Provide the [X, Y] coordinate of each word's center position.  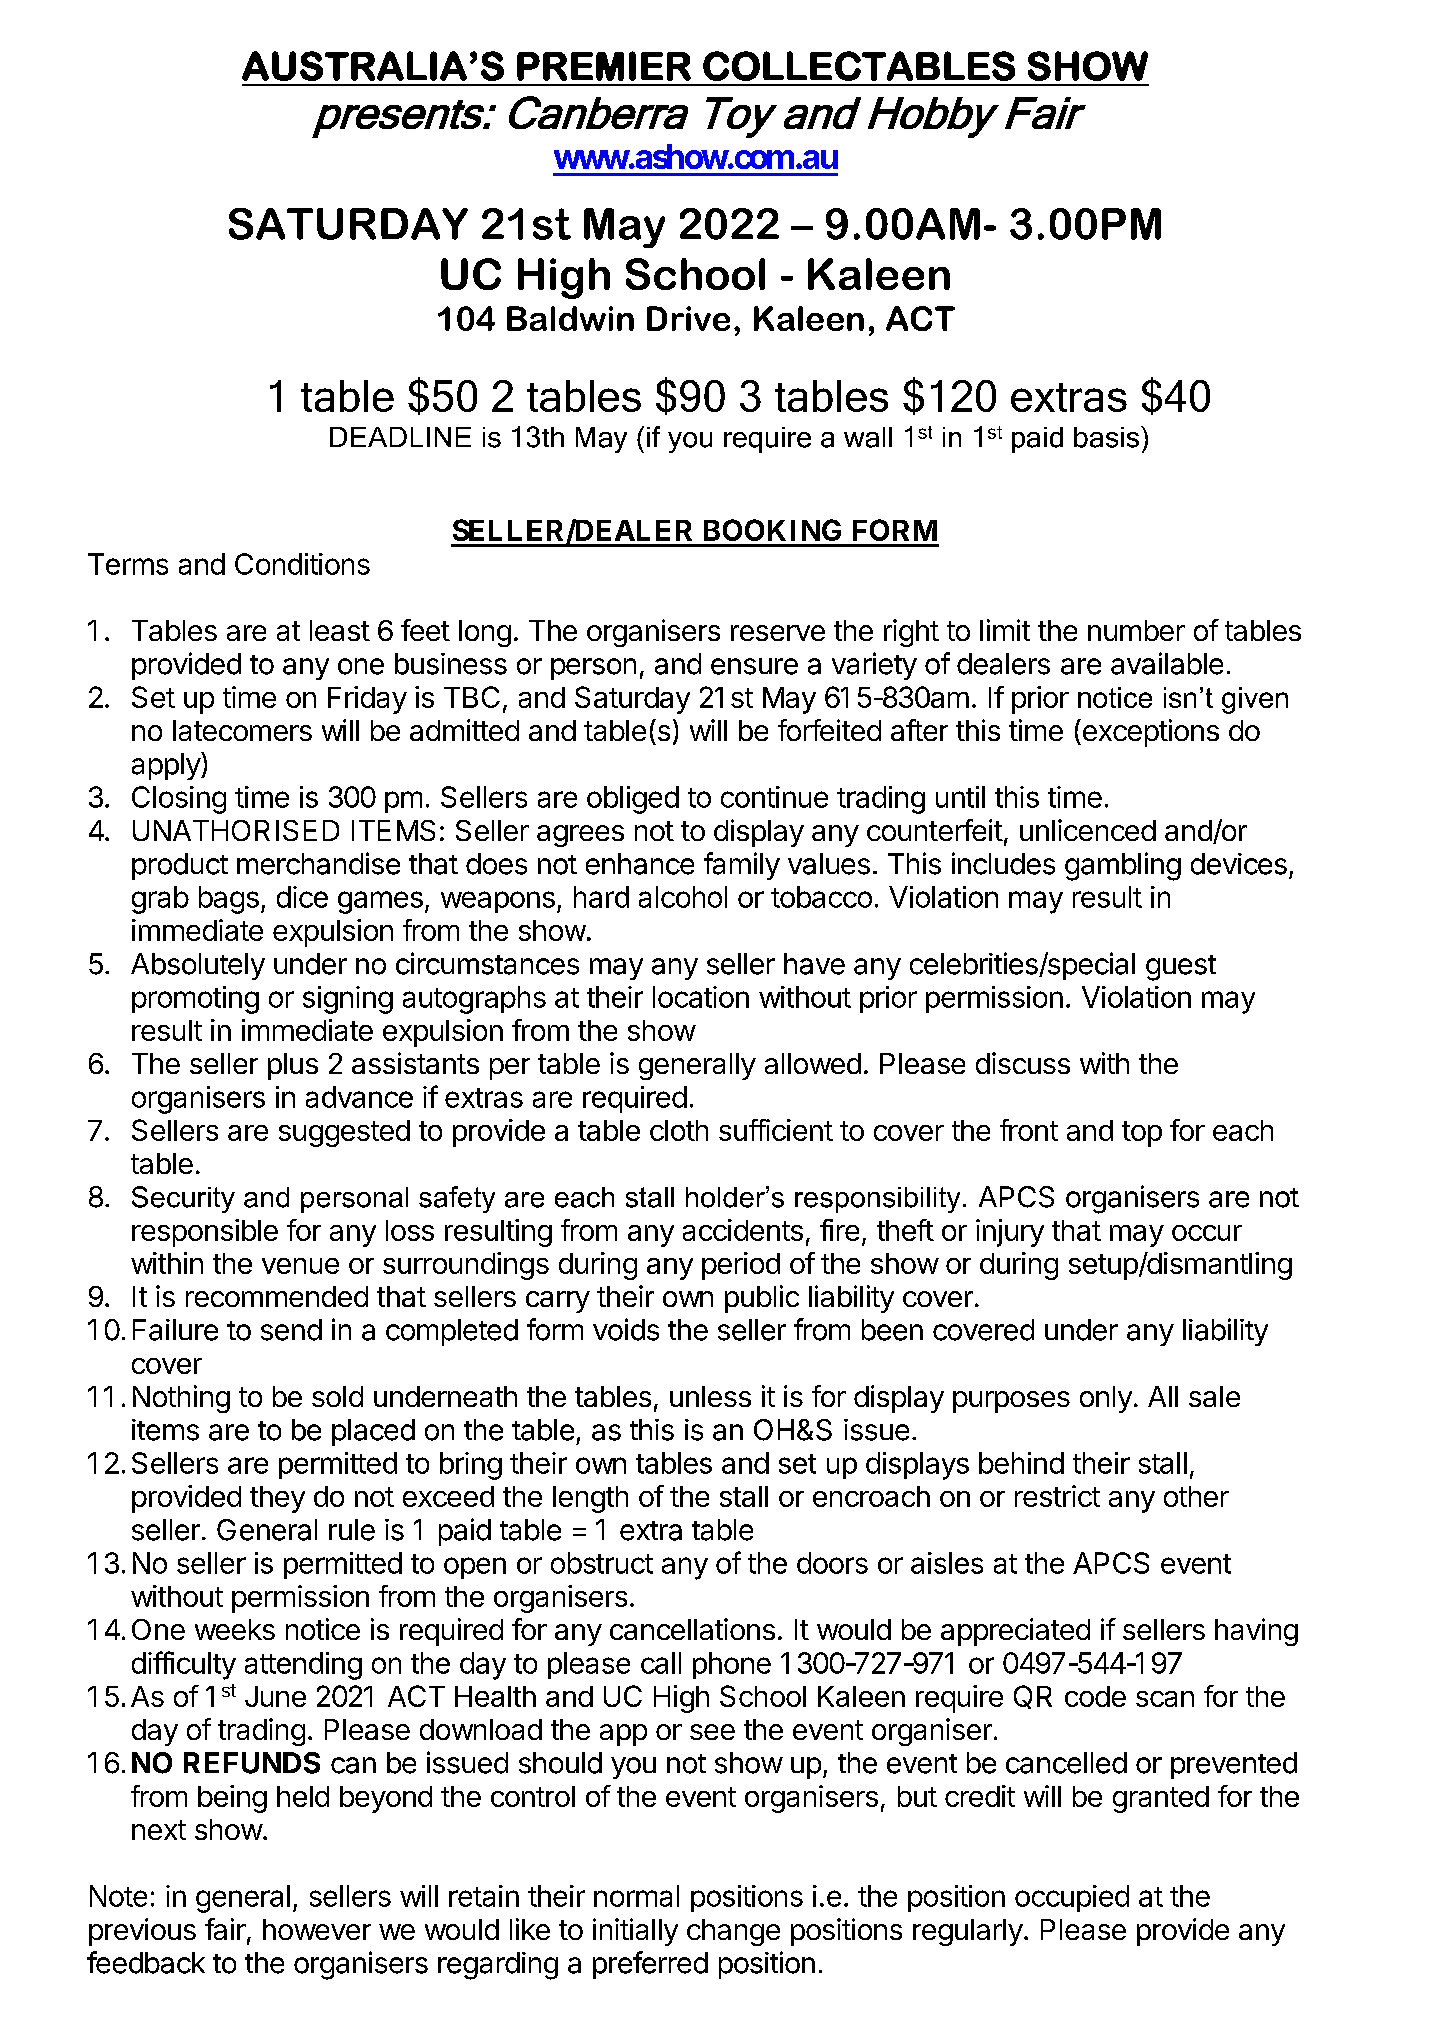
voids [626, 1329]
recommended [277, 1296]
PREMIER [604, 66]
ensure [754, 666]
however [317, 1929]
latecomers [242, 730]
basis [1108, 437]
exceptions [1149, 733]
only [1106, 1399]
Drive [688, 318]
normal [636, 1896]
